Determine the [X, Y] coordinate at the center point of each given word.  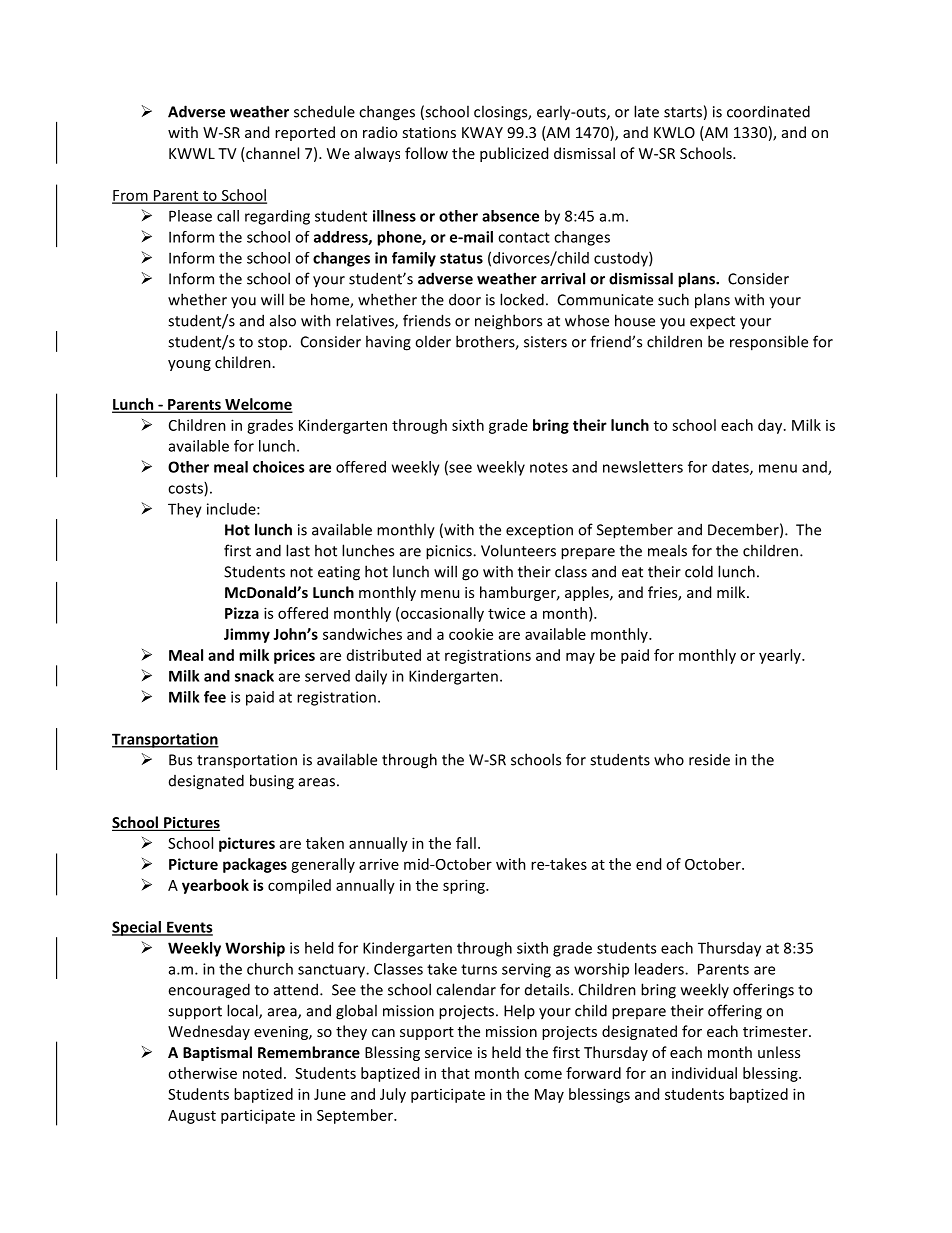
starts [683, 112]
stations [429, 132]
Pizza [242, 613]
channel [271, 154]
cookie [471, 634]
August [192, 1117]
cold [699, 571]
